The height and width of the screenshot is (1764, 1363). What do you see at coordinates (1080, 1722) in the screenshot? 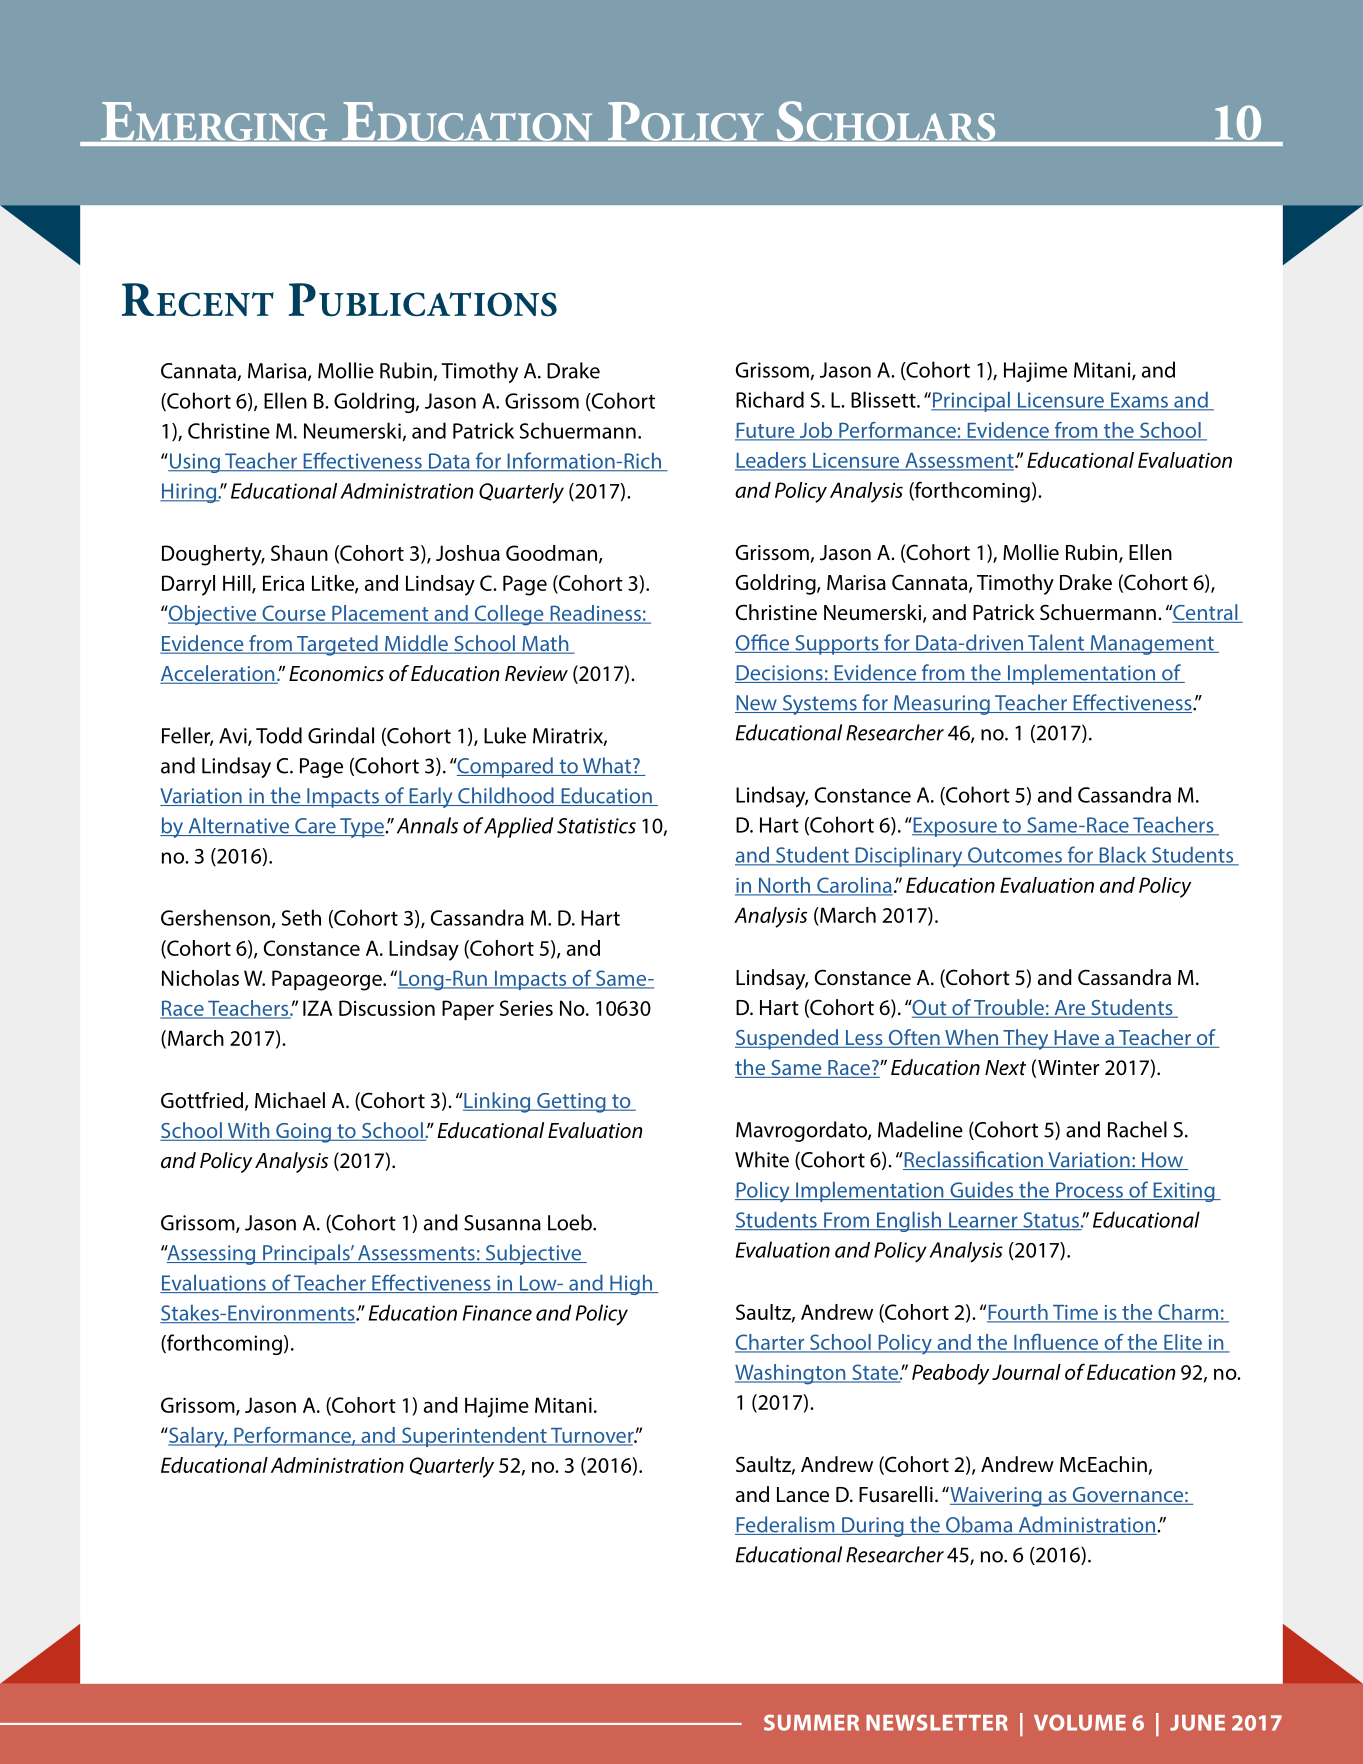
I see `VOLUME` at bounding box center [1080, 1722].
